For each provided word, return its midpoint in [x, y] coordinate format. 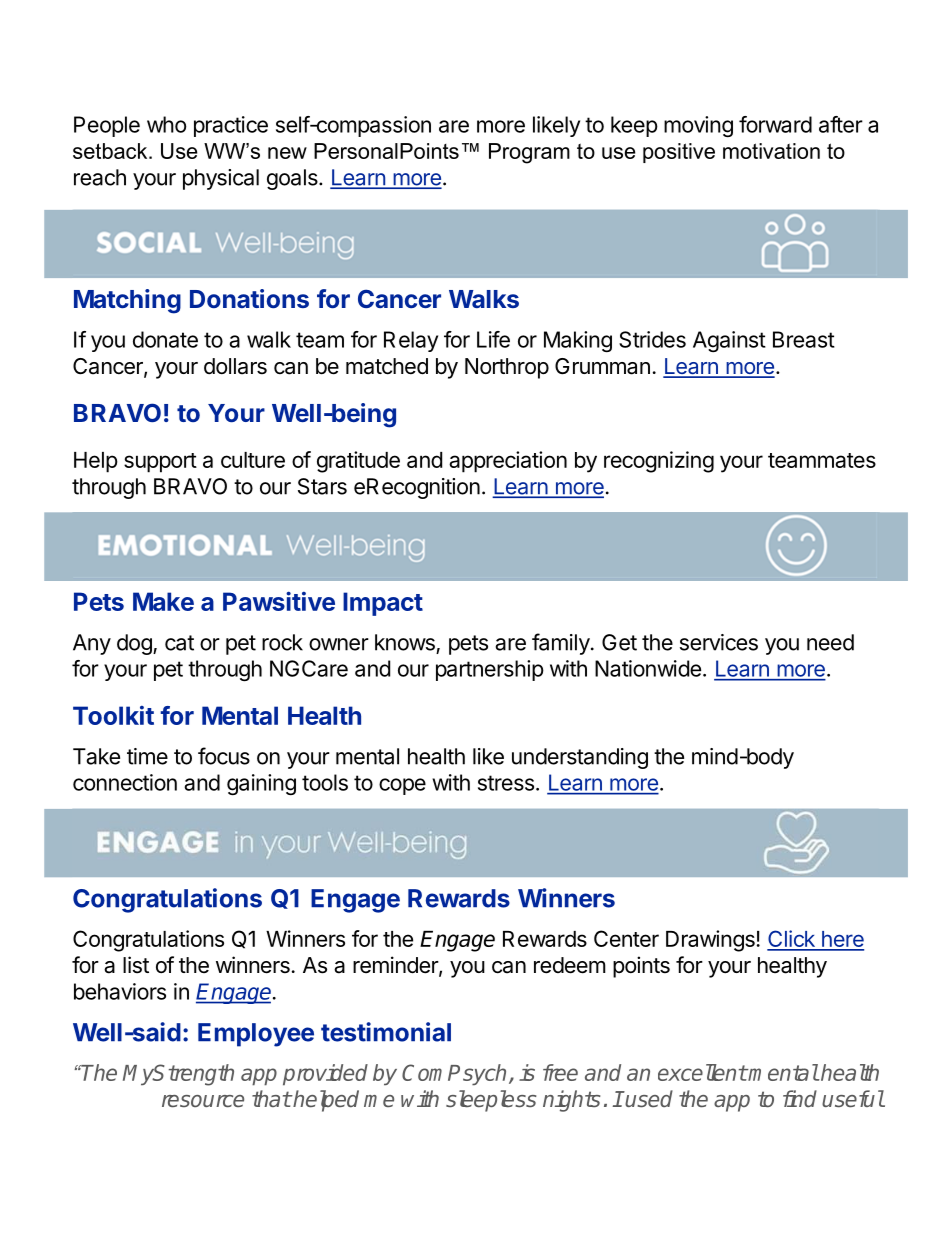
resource [203, 1101]
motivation [771, 151]
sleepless [491, 1101]
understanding [580, 758]
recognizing [659, 462]
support [160, 463]
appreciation [508, 462]
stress [506, 783]
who [167, 124]
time [147, 756]
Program [529, 153]
